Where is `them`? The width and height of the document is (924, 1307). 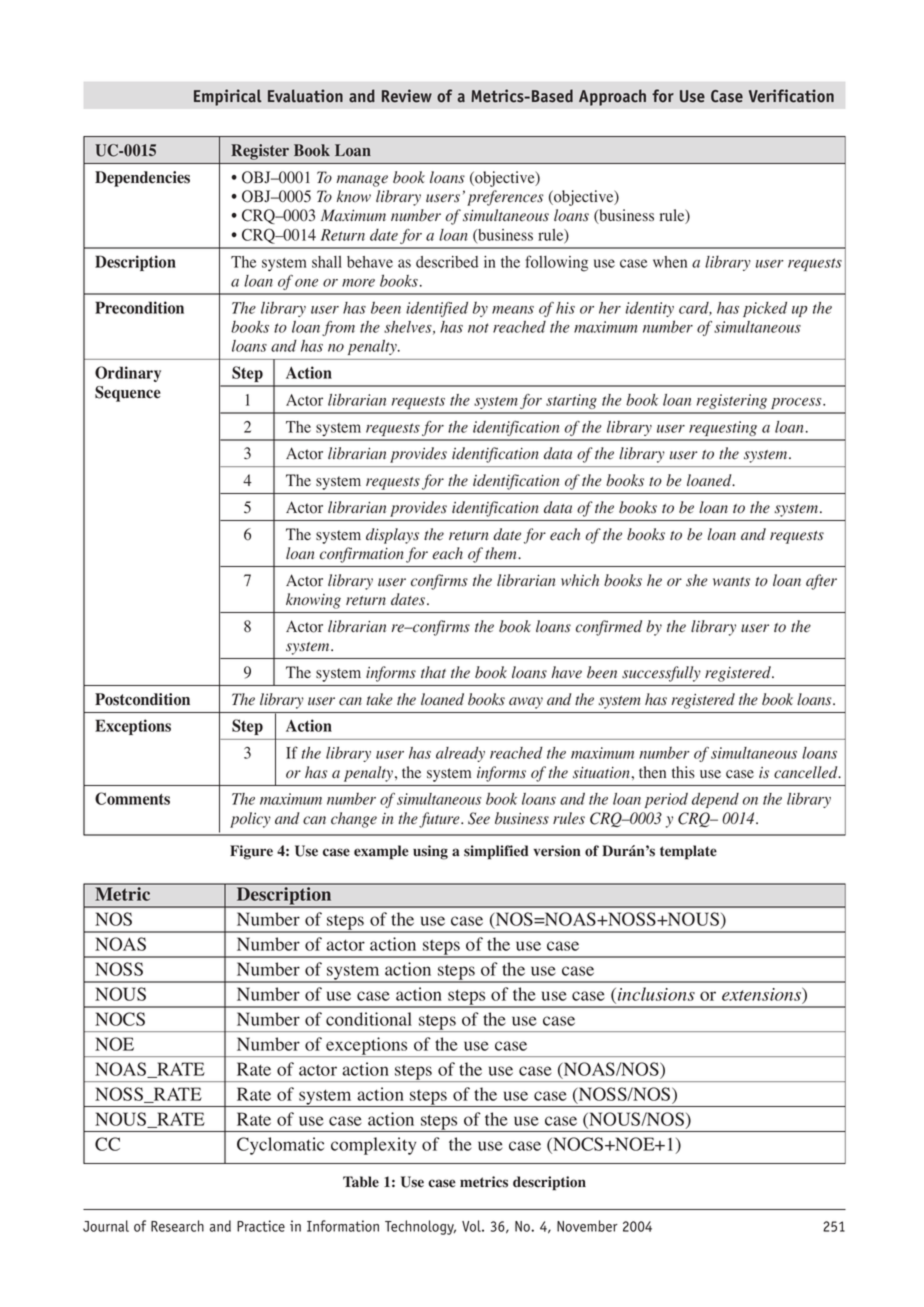 them is located at coordinates (502, 553).
